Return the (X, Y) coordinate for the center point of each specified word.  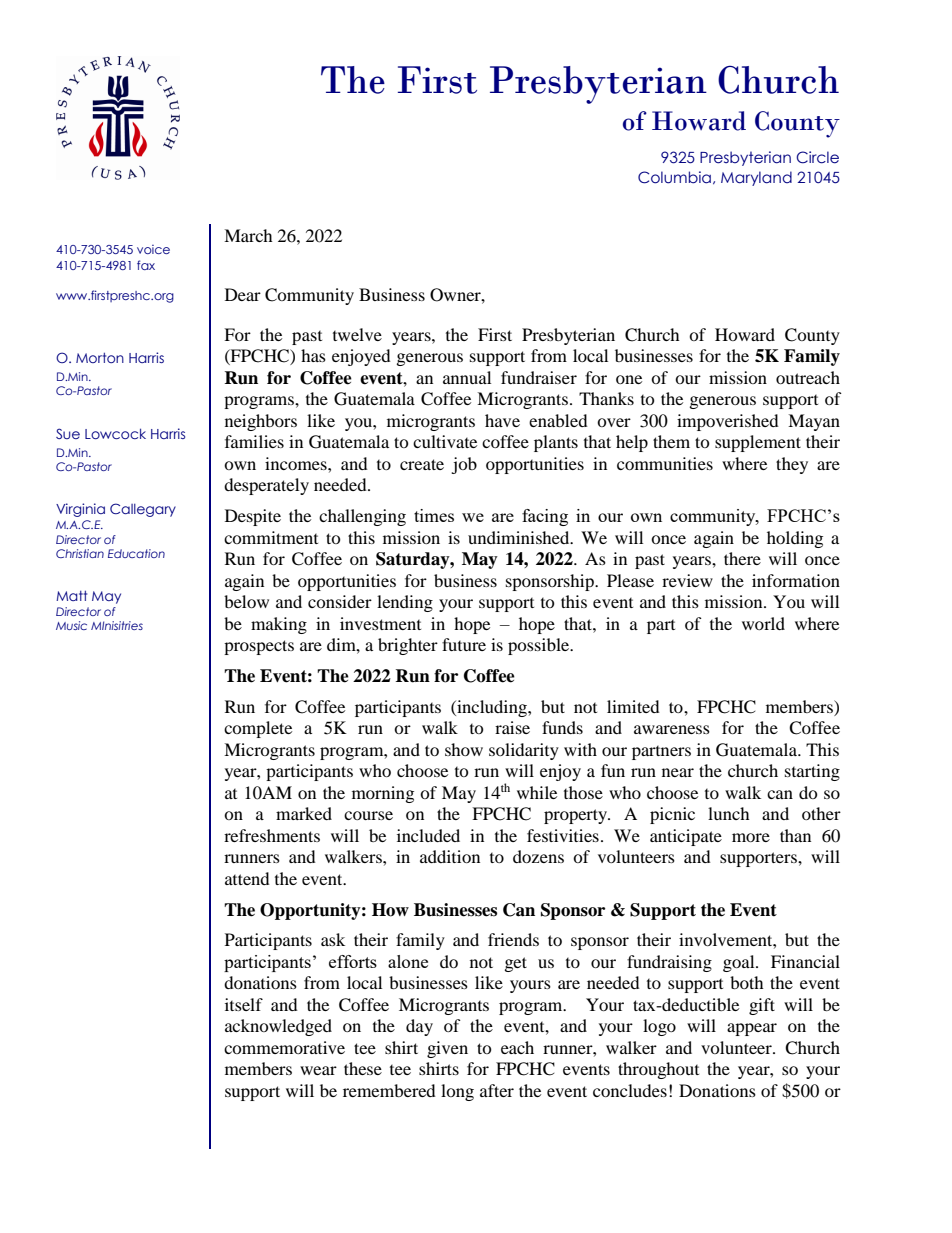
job (464, 465)
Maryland (756, 178)
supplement (758, 443)
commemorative (284, 1047)
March (248, 235)
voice (153, 249)
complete (258, 729)
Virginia (80, 510)
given (447, 1049)
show (464, 749)
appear (752, 1029)
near (678, 772)
